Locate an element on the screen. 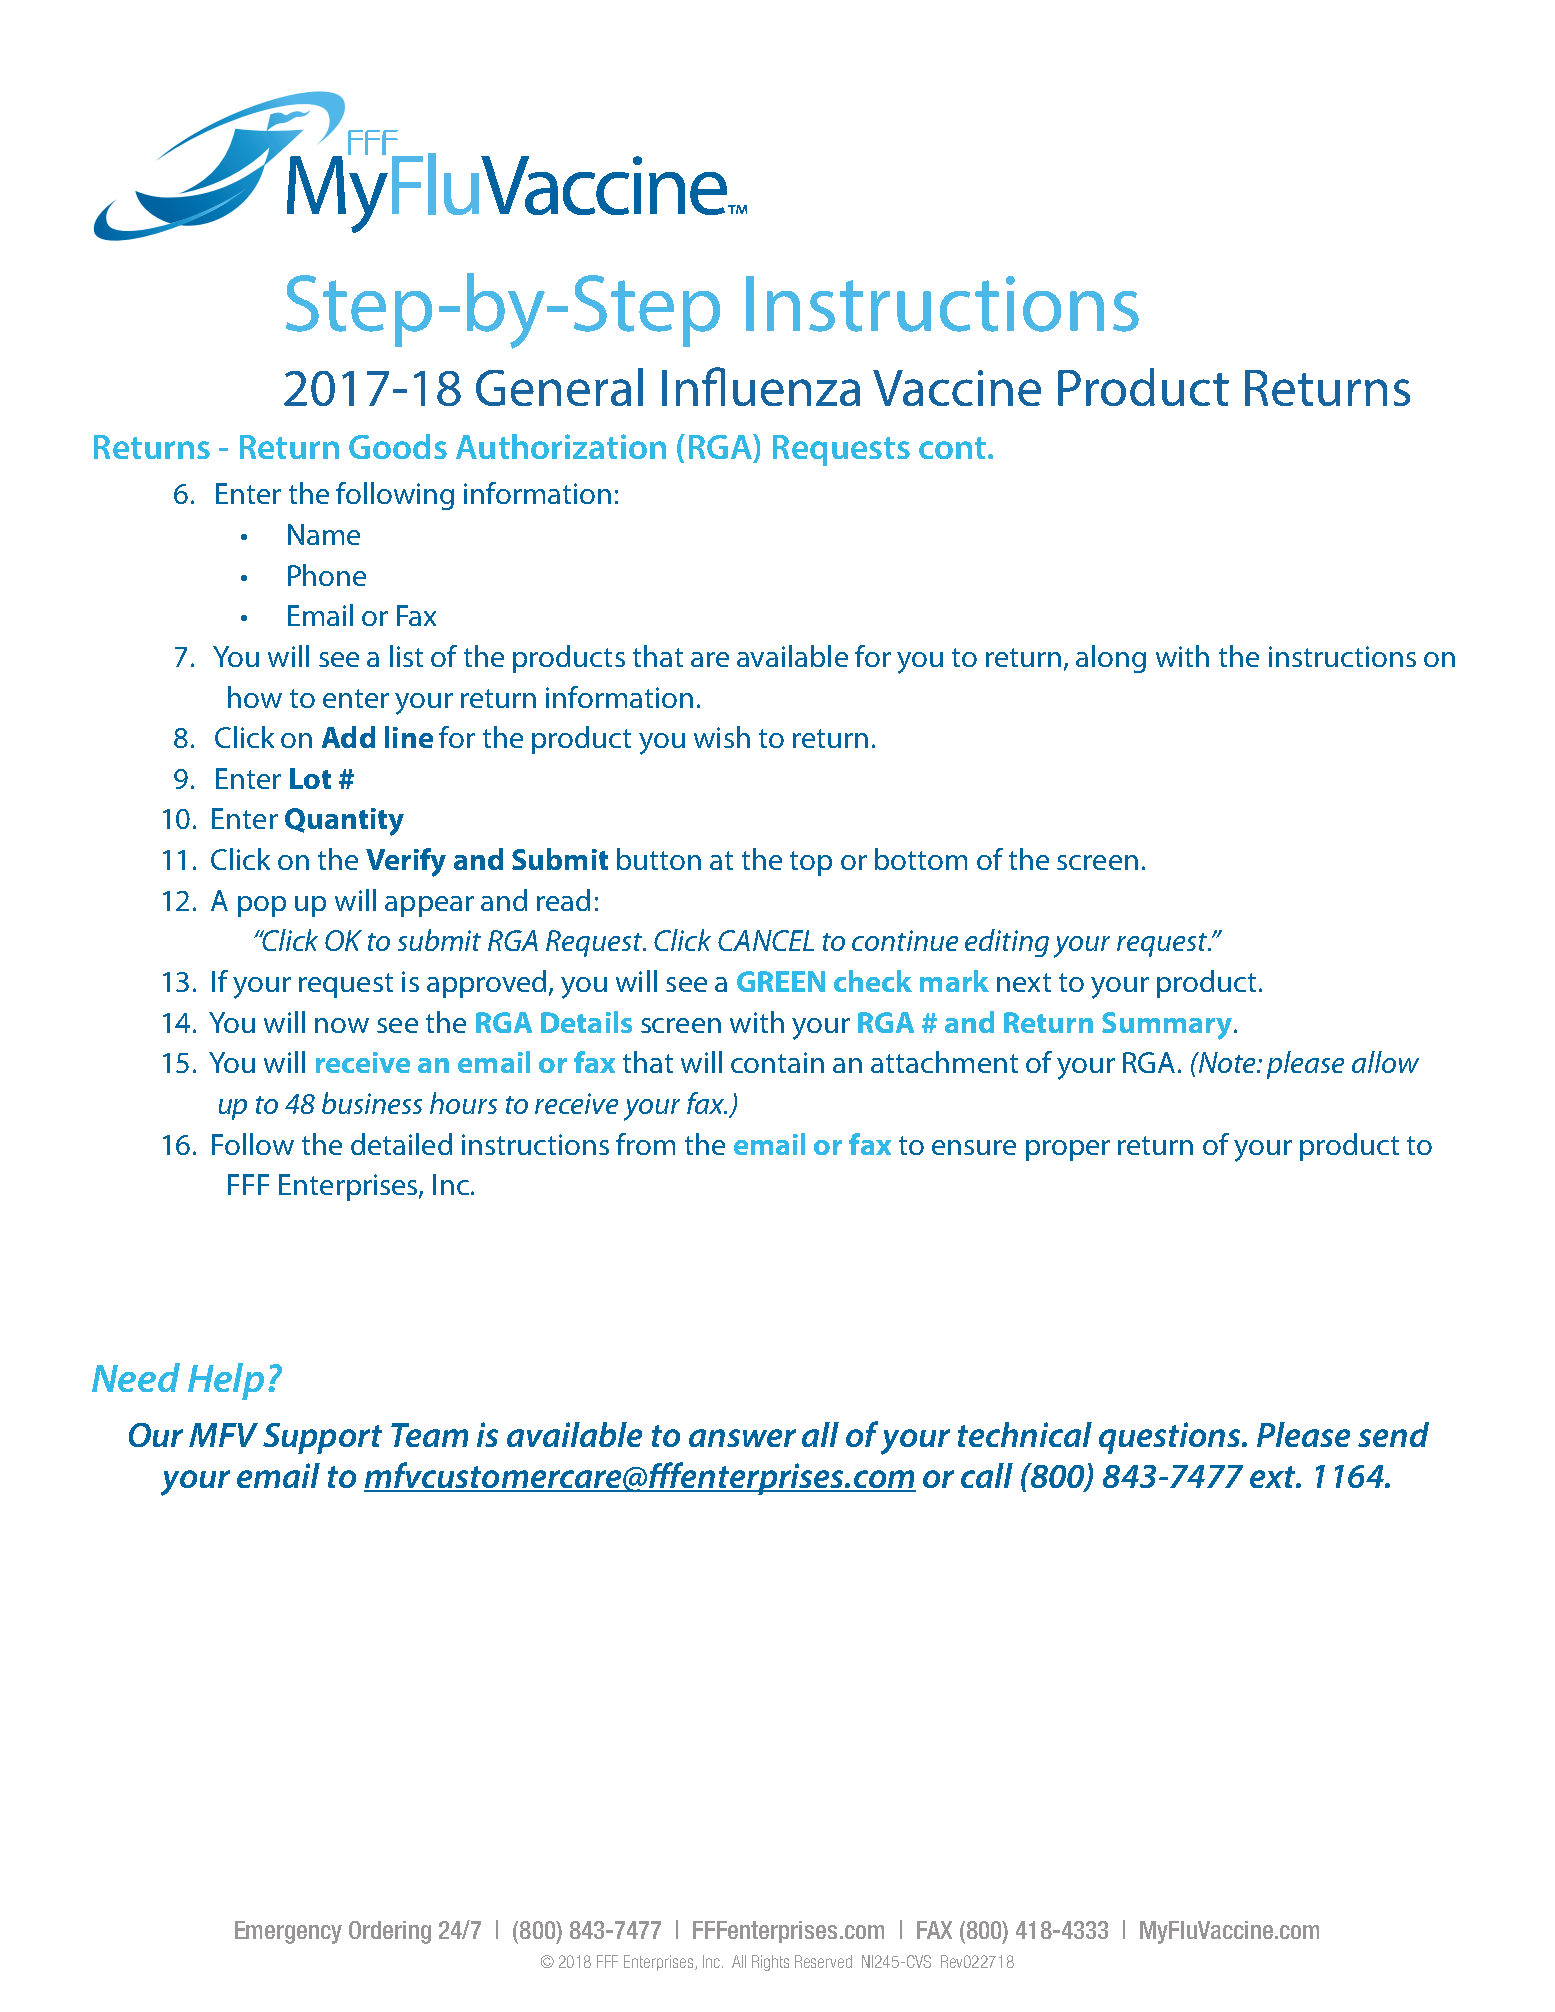 The width and height of the screenshot is (1555, 2012). detailed is located at coordinates (401, 1144).
